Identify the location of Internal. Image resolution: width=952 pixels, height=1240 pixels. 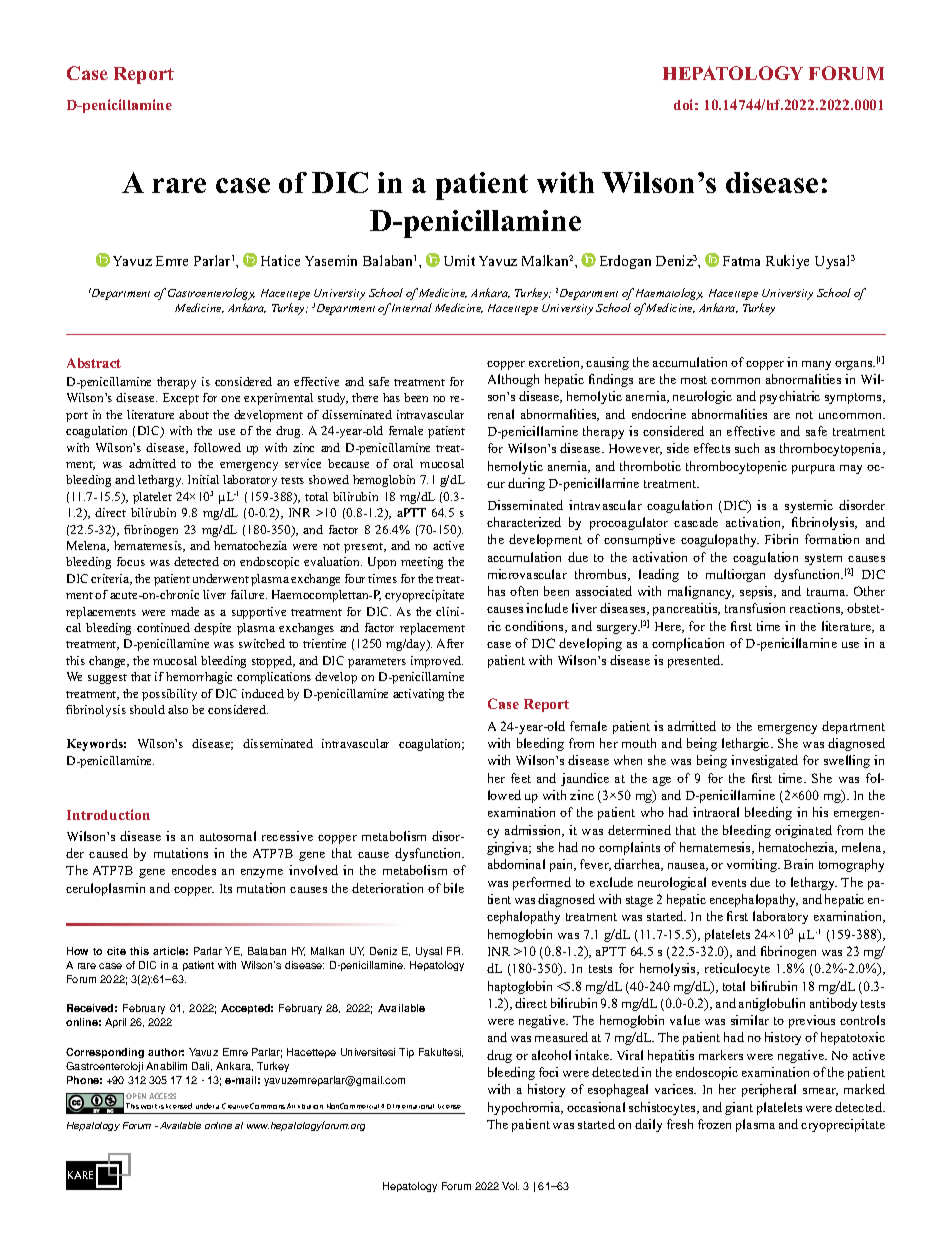
(412, 307).
